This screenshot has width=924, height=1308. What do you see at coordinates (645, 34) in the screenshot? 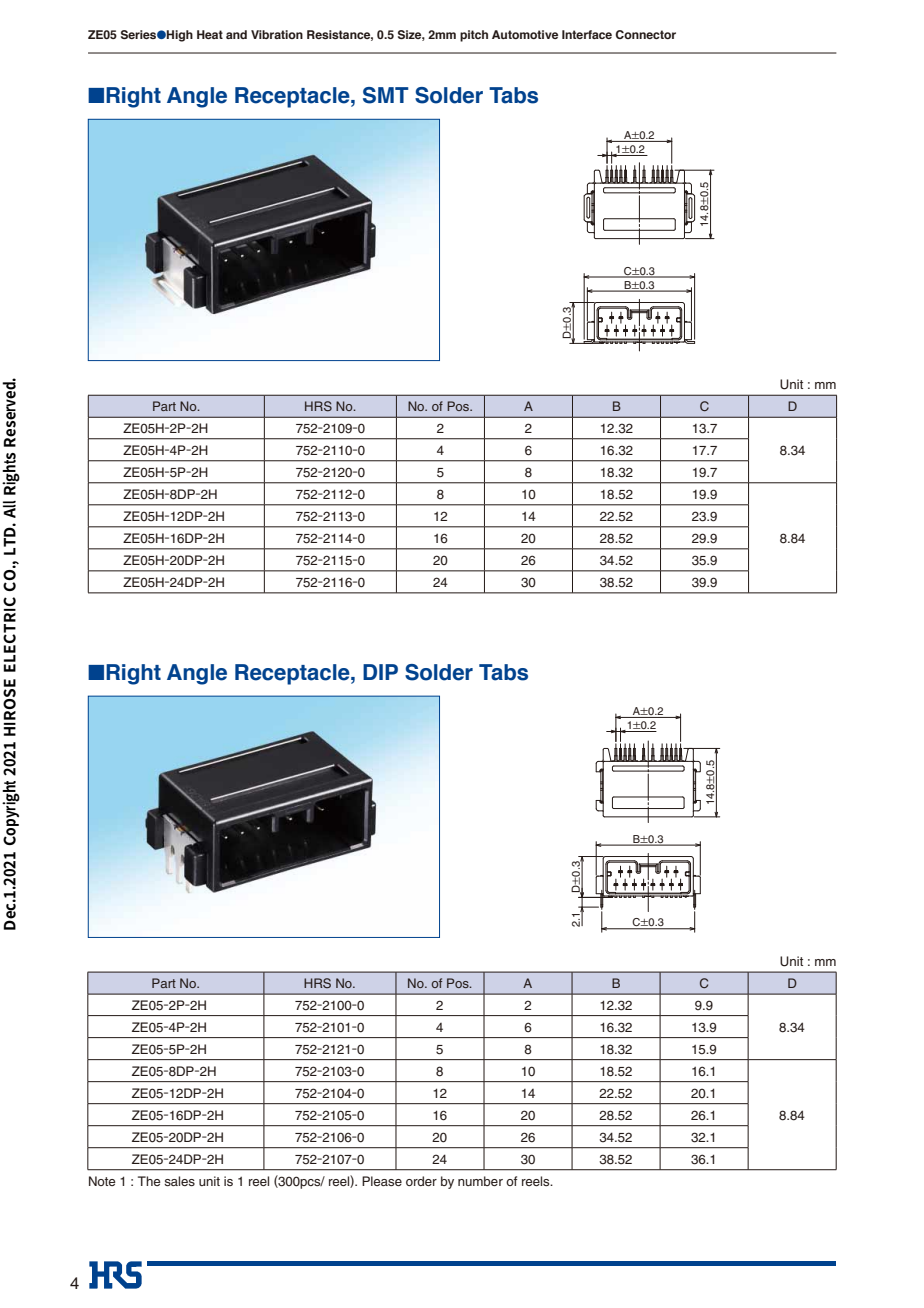
I see `Connector` at bounding box center [645, 34].
